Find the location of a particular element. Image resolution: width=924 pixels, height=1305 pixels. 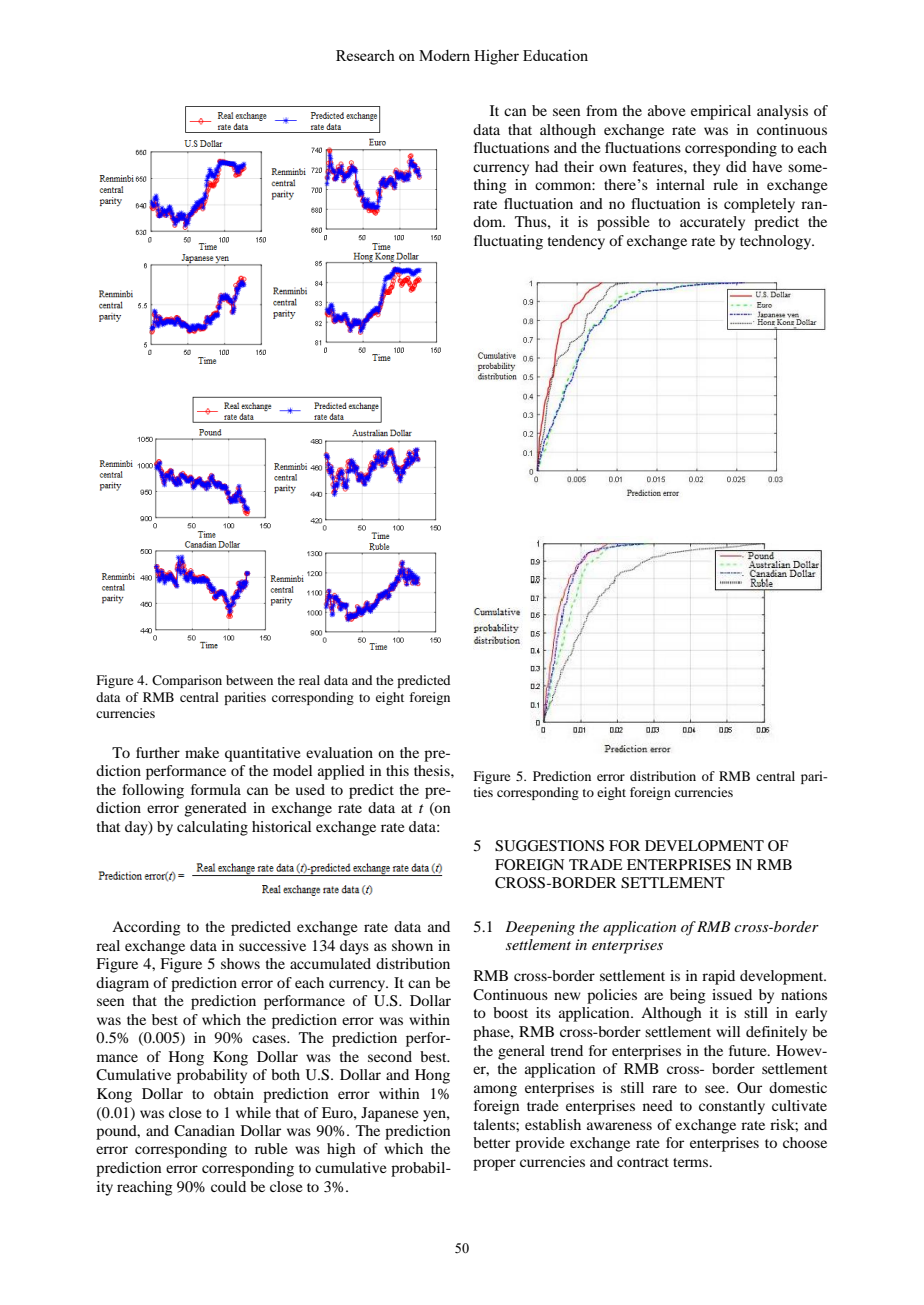

formula is located at coordinates (216, 789).
